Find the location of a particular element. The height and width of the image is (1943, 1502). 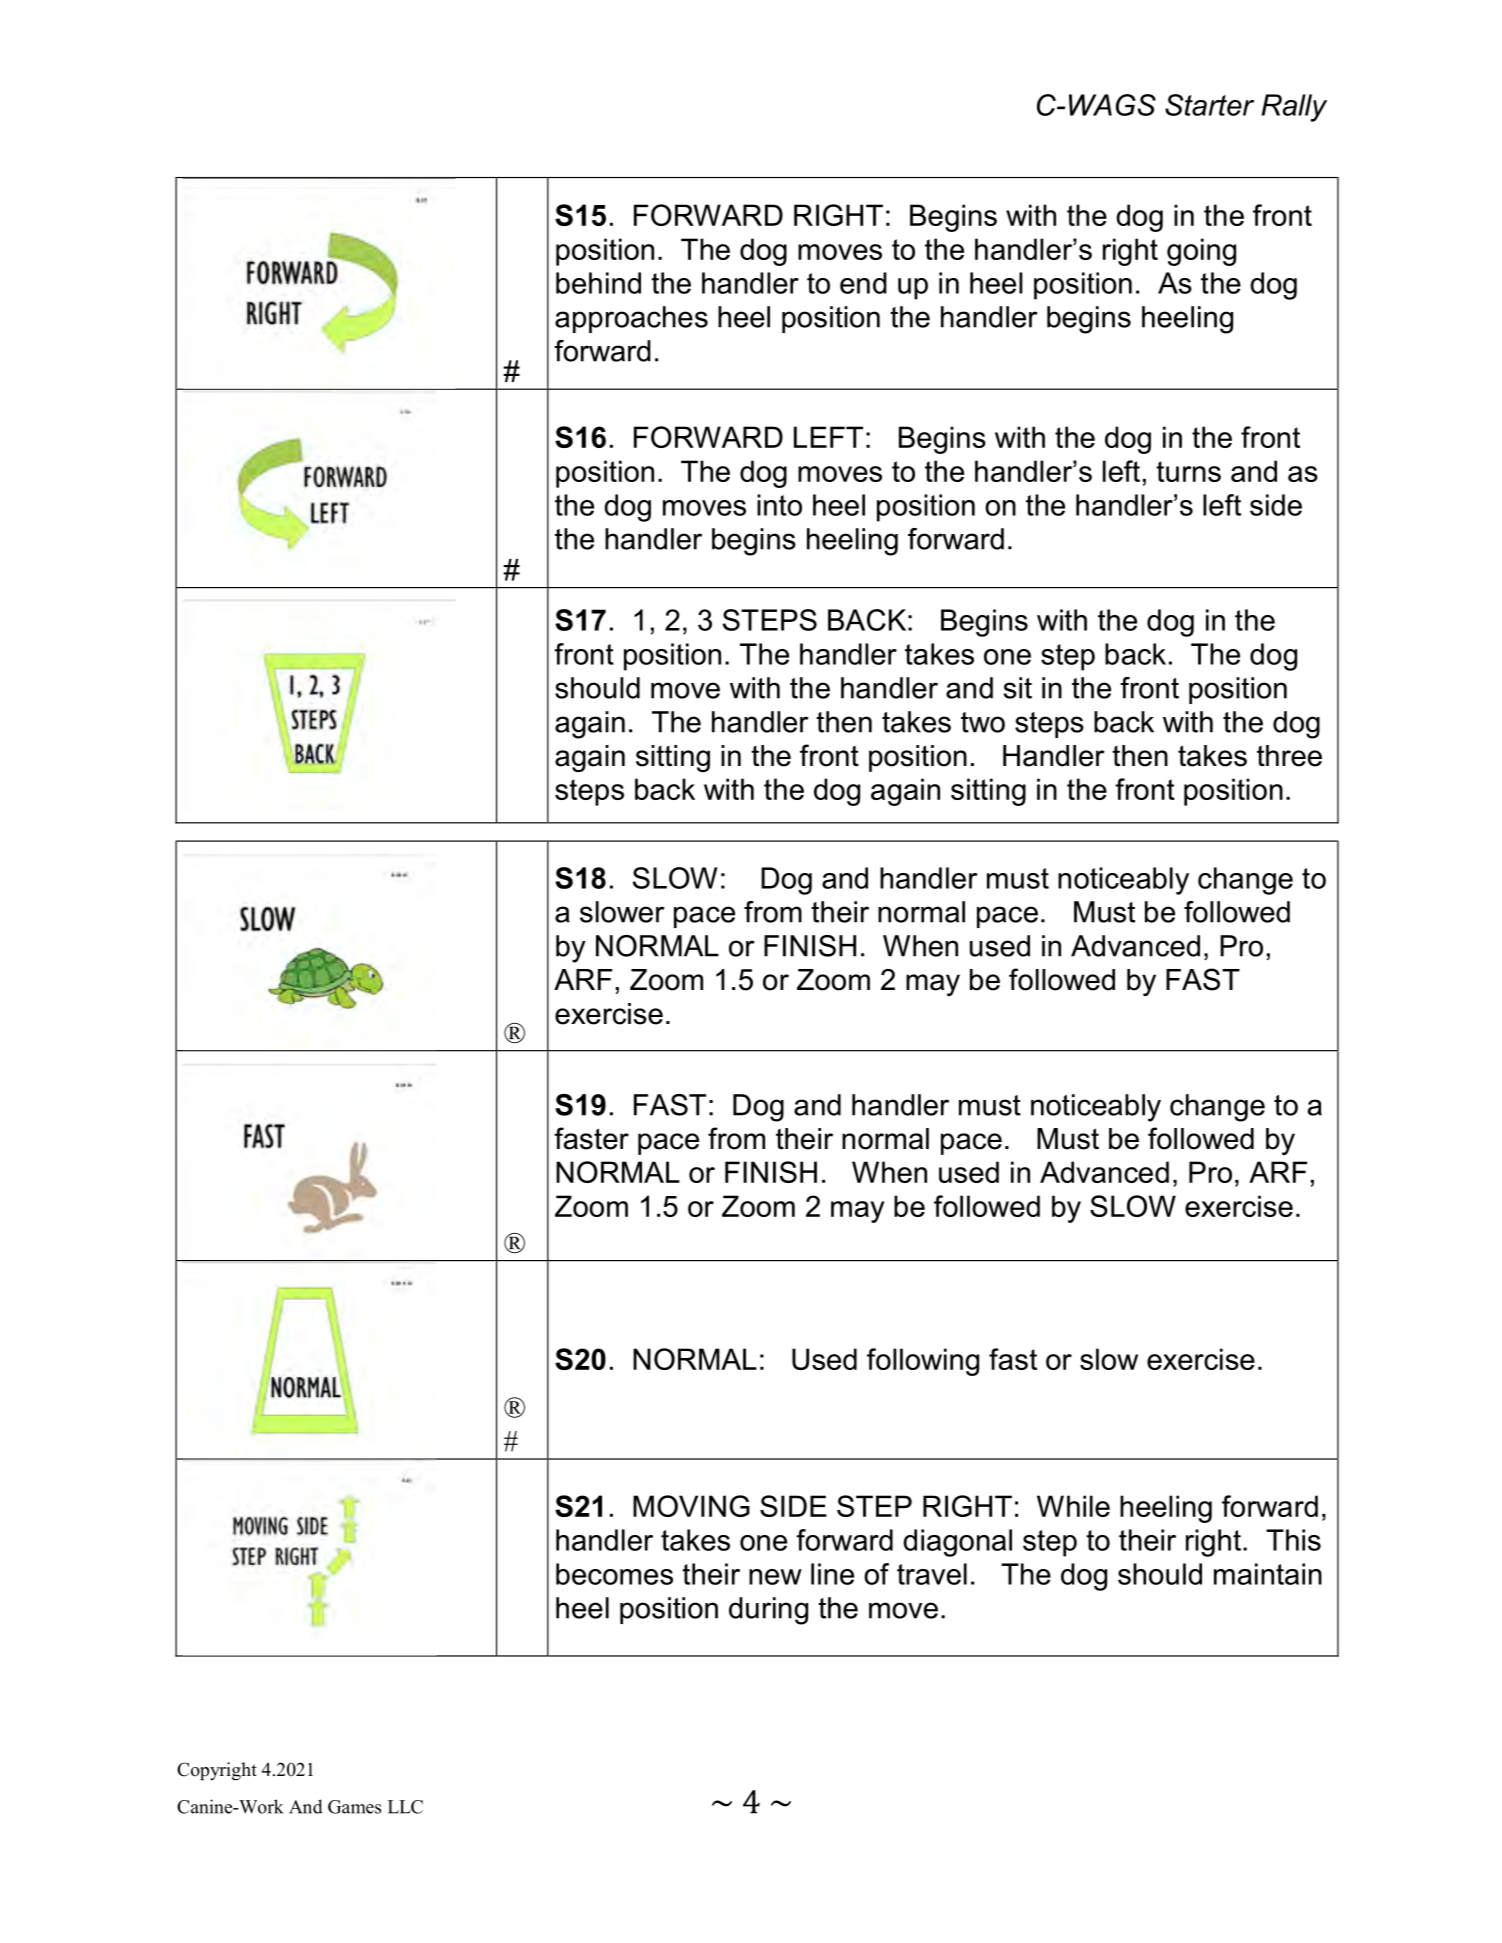

Starter is located at coordinates (1209, 105).
